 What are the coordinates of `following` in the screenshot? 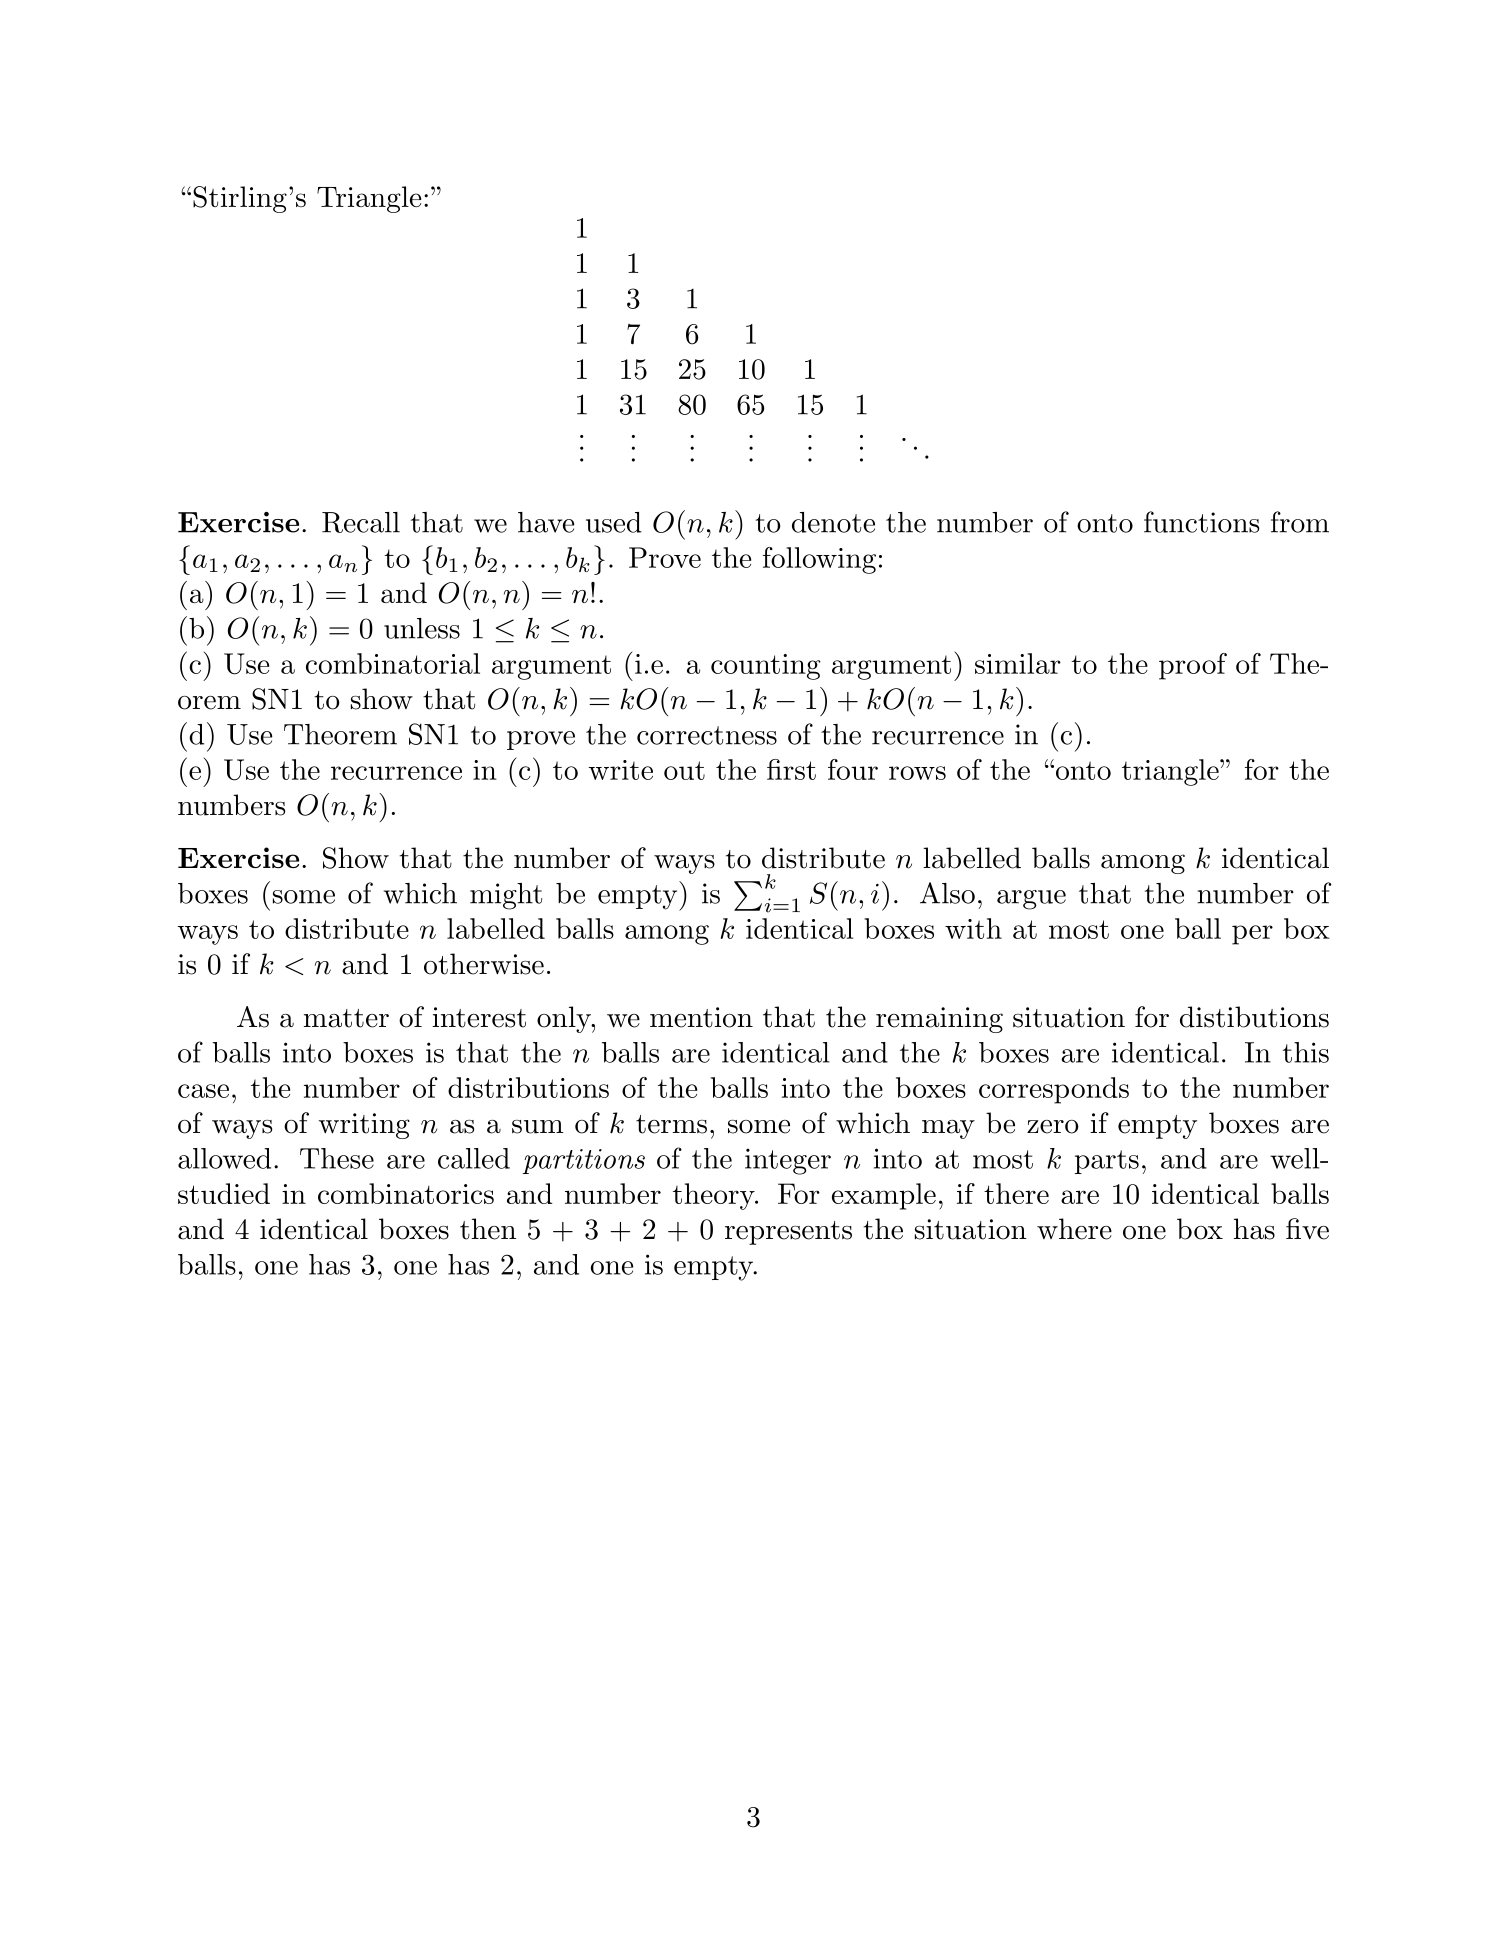 It's located at (819, 560).
